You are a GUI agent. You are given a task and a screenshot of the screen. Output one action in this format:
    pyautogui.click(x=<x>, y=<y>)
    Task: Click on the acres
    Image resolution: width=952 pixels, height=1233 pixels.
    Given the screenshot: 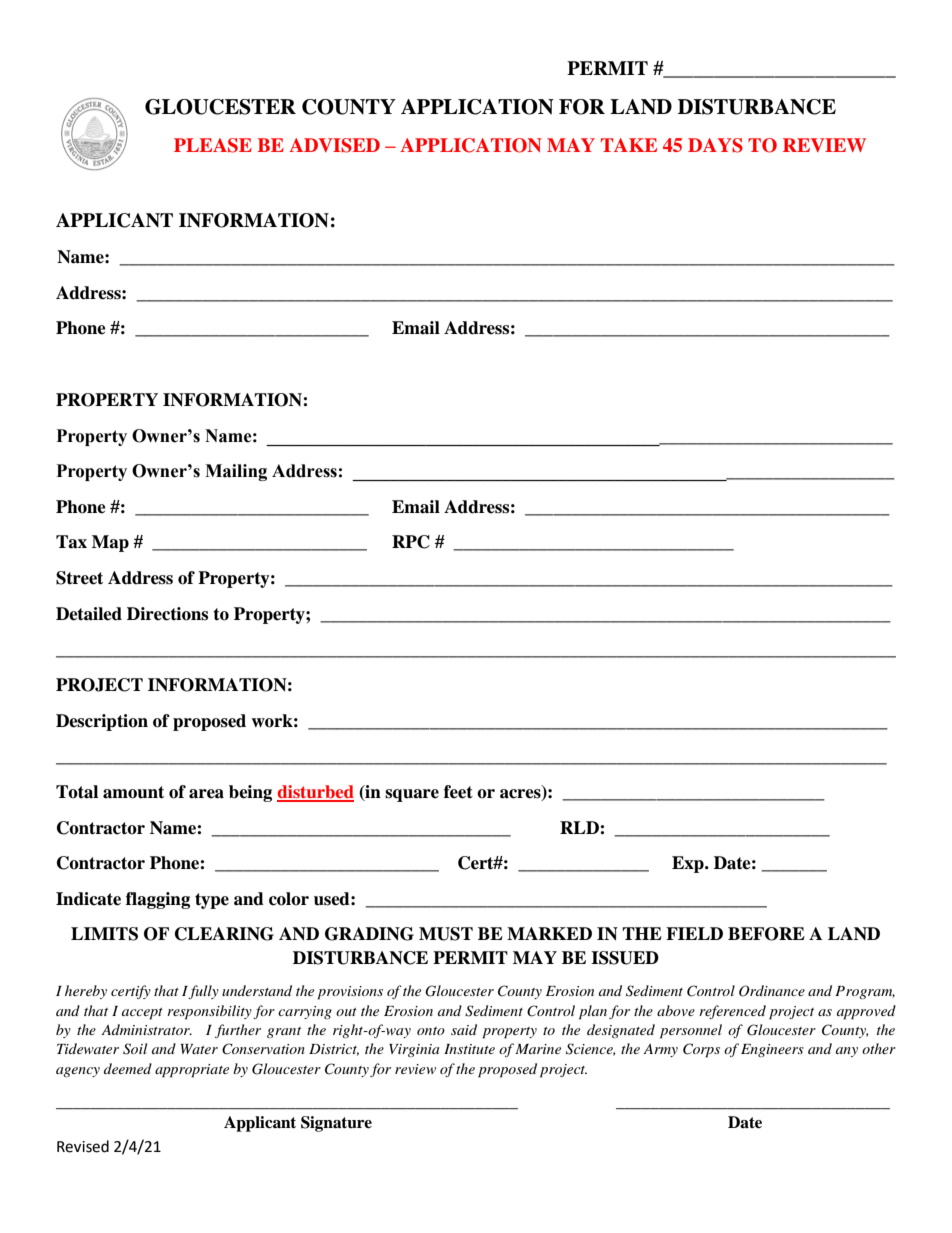 What is the action you would take?
    pyautogui.click(x=521, y=795)
